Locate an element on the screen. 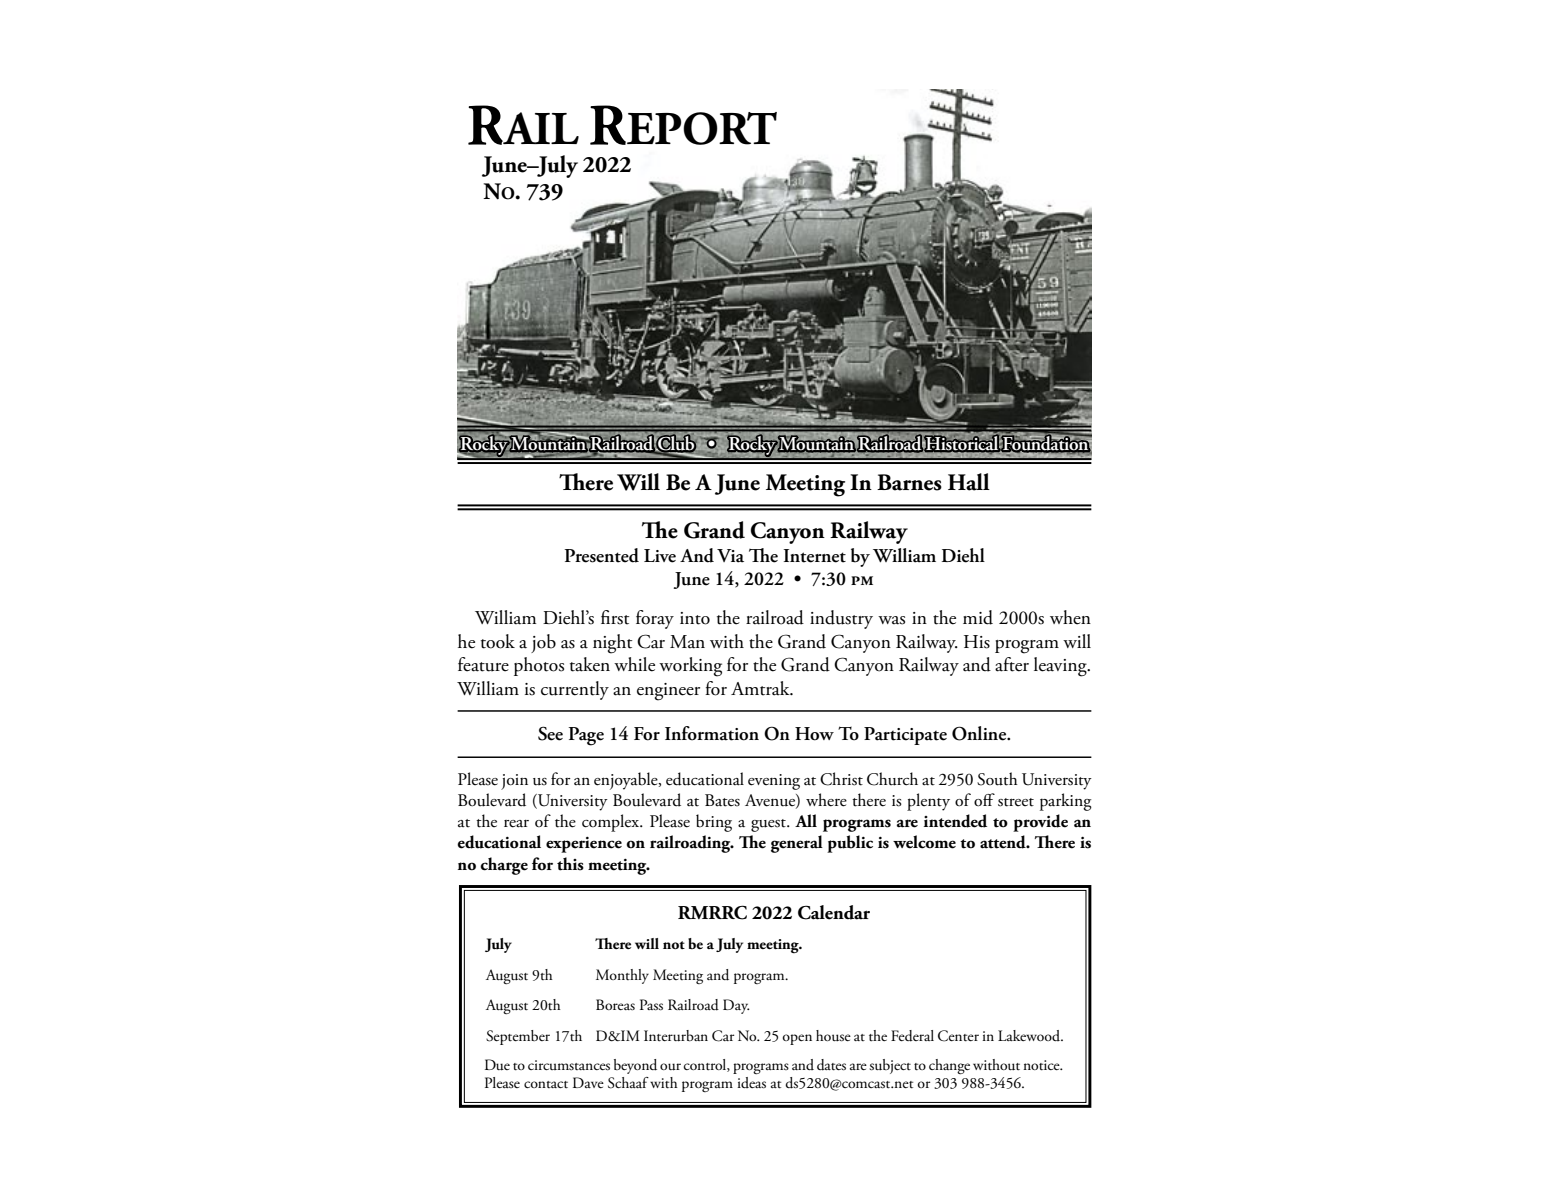  ideas is located at coordinates (751, 1083).
